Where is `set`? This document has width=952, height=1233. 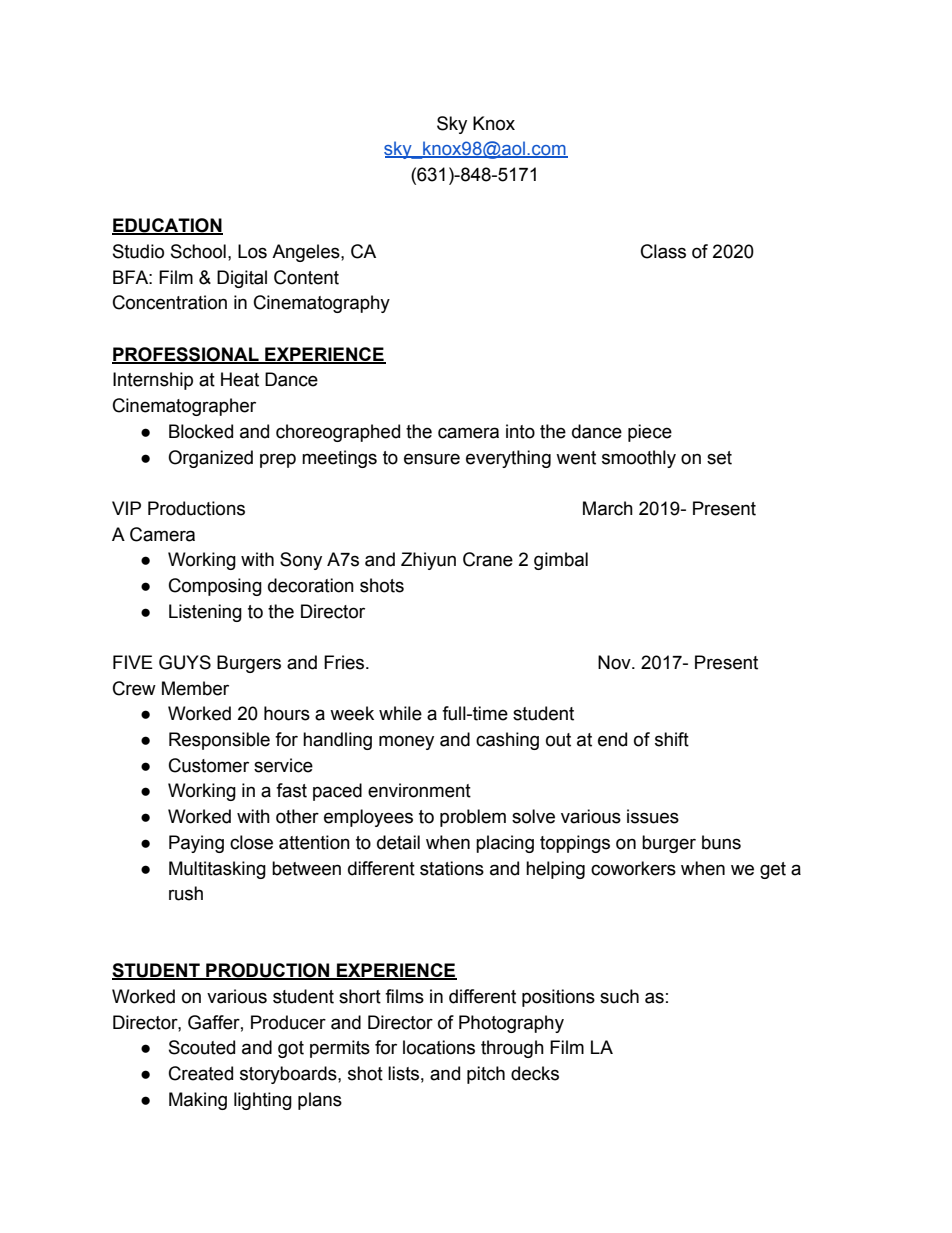
set is located at coordinates (719, 458).
